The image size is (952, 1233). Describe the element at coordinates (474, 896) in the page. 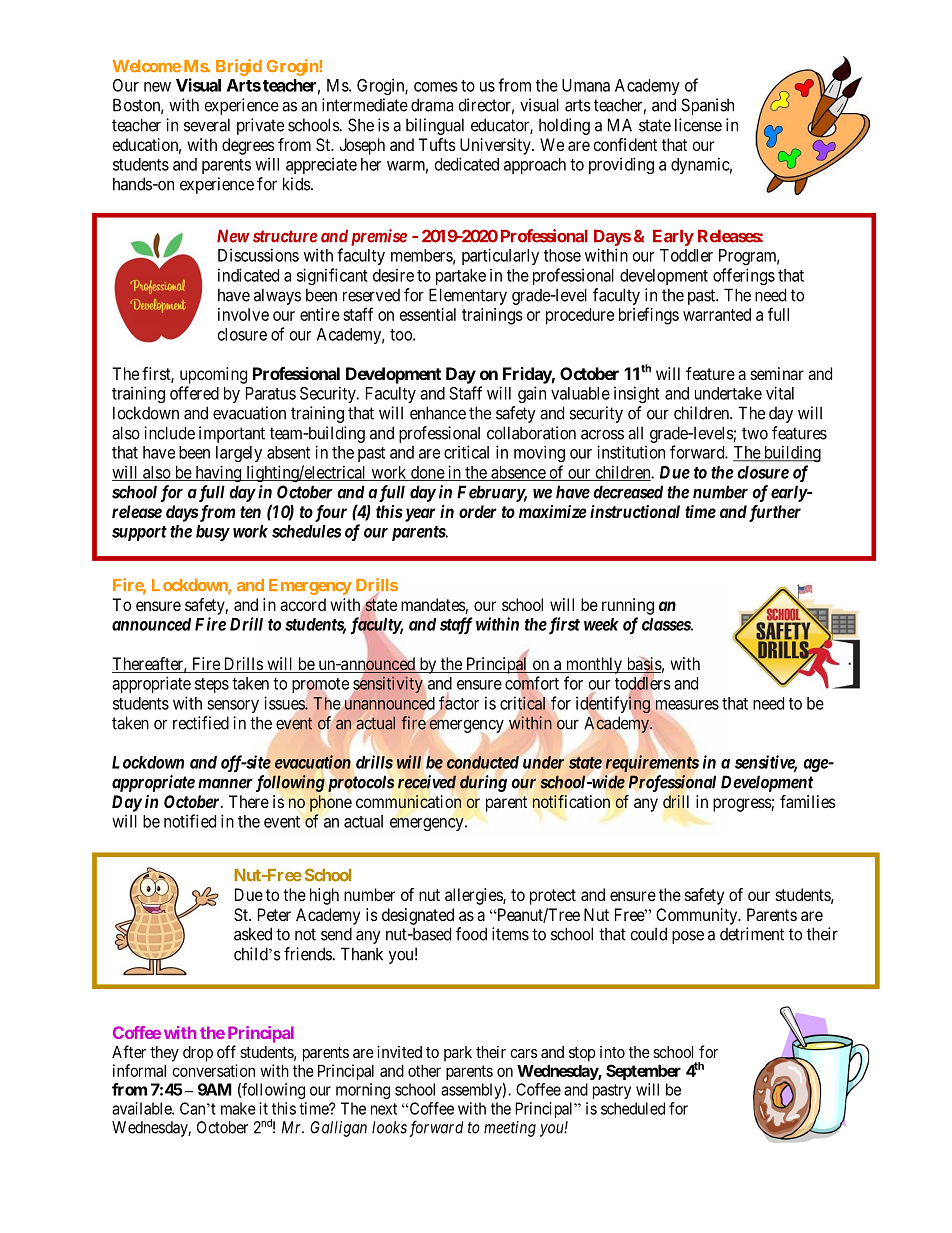

I see `allergies` at that location.
